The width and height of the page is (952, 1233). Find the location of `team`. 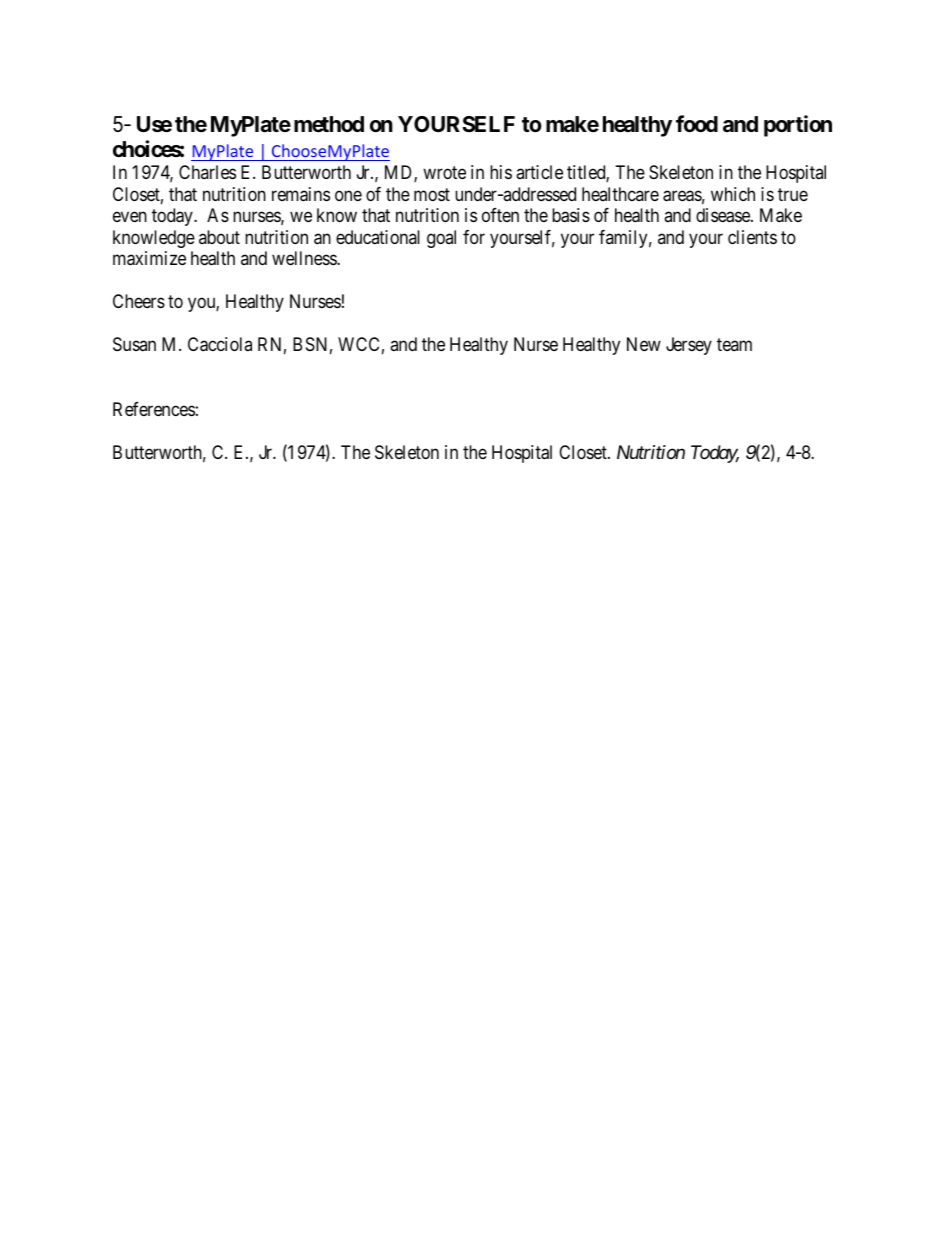

team is located at coordinates (734, 345).
